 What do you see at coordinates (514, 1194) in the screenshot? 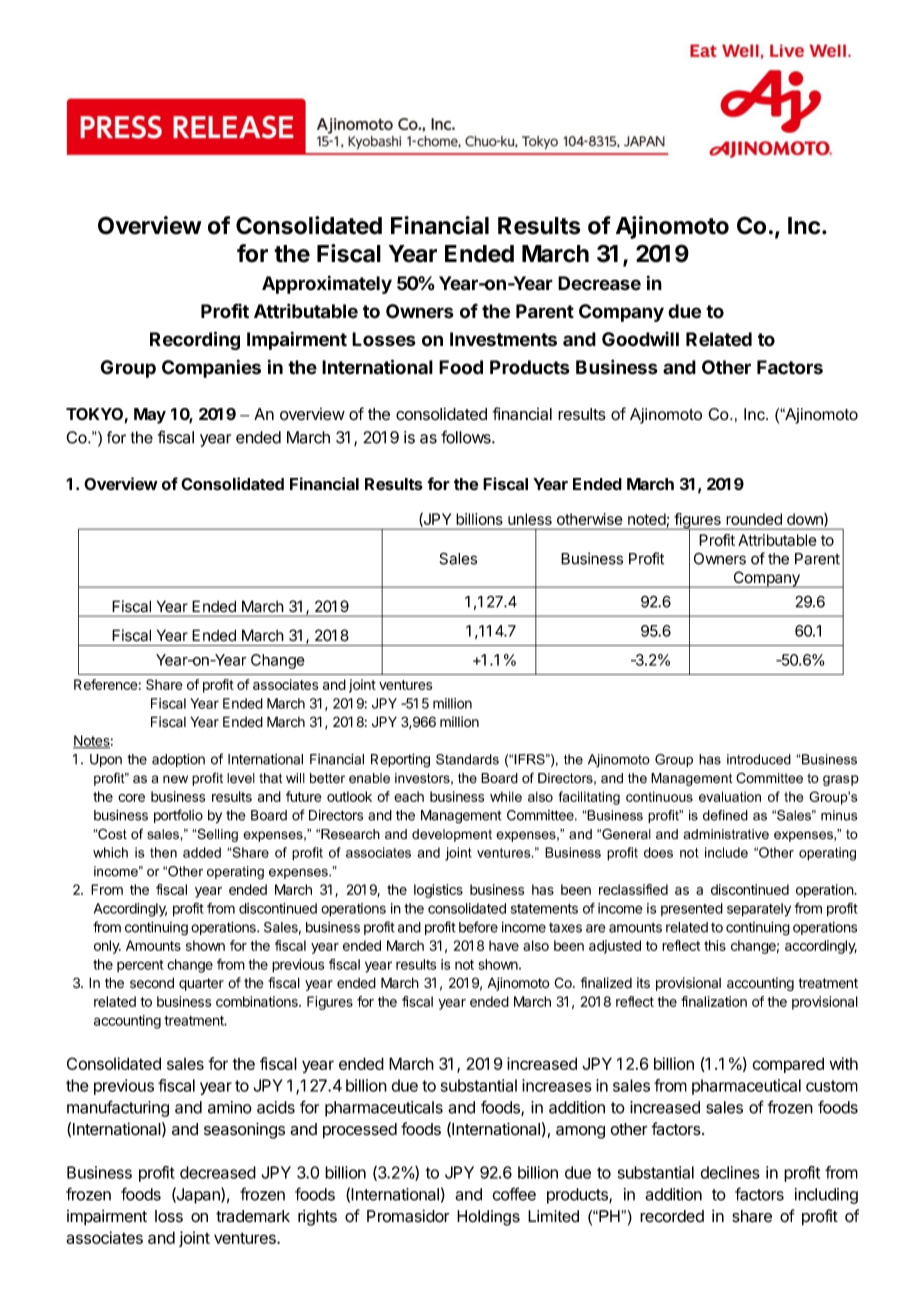
I see `coffee` at bounding box center [514, 1194].
